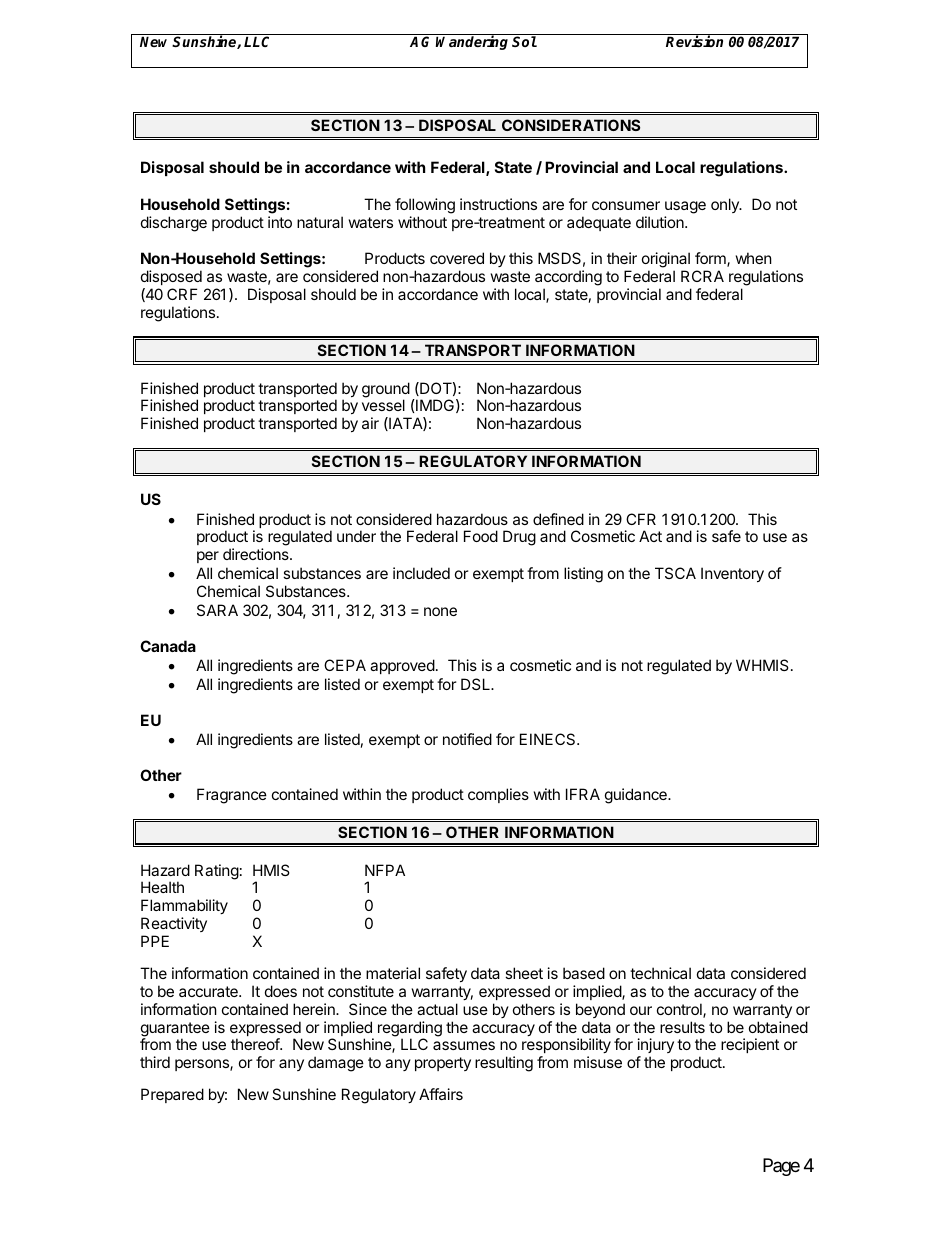 The image size is (952, 1233). I want to click on Fragrance, so click(232, 796).
